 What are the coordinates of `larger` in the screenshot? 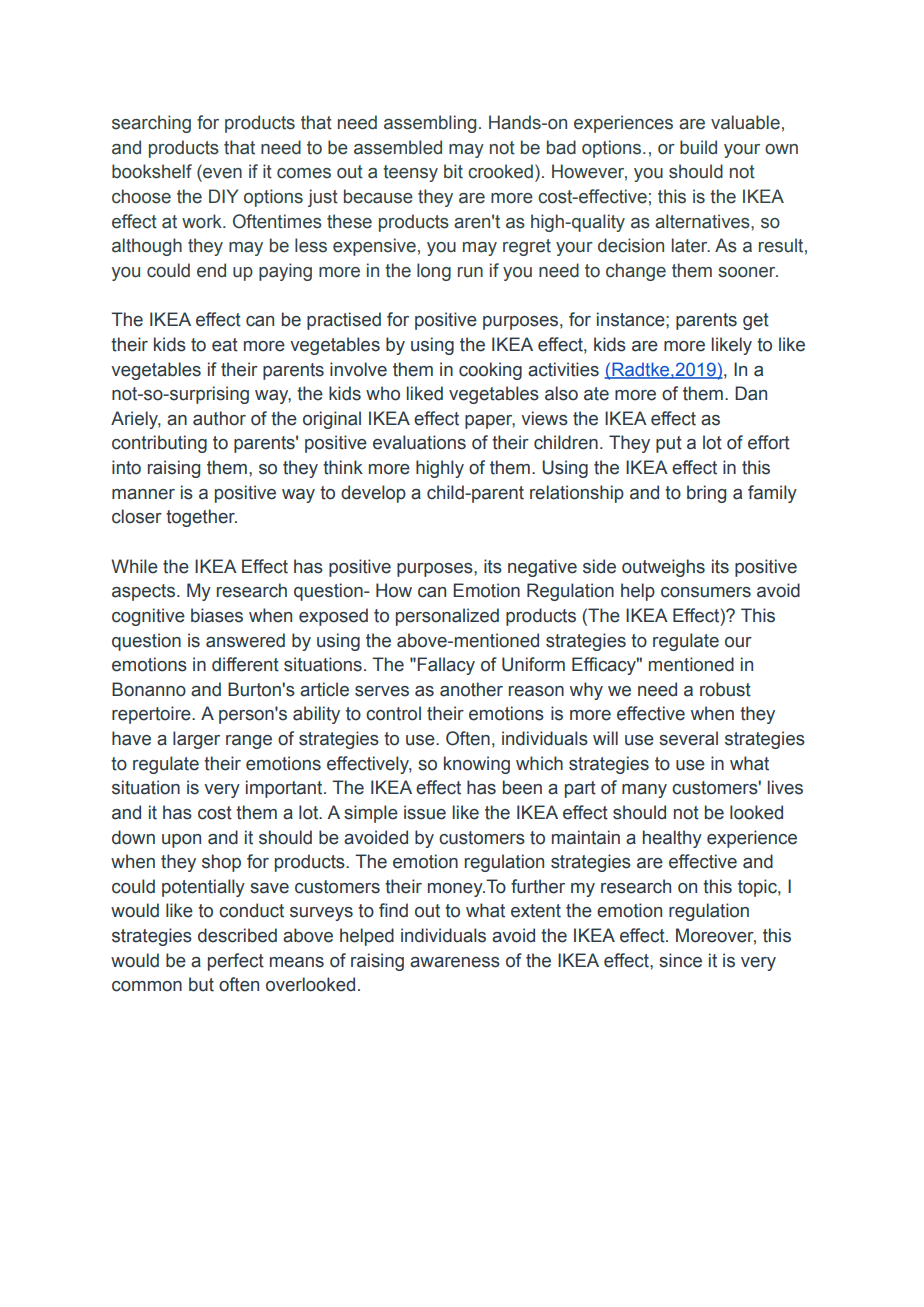 It's located at (196, 740).
